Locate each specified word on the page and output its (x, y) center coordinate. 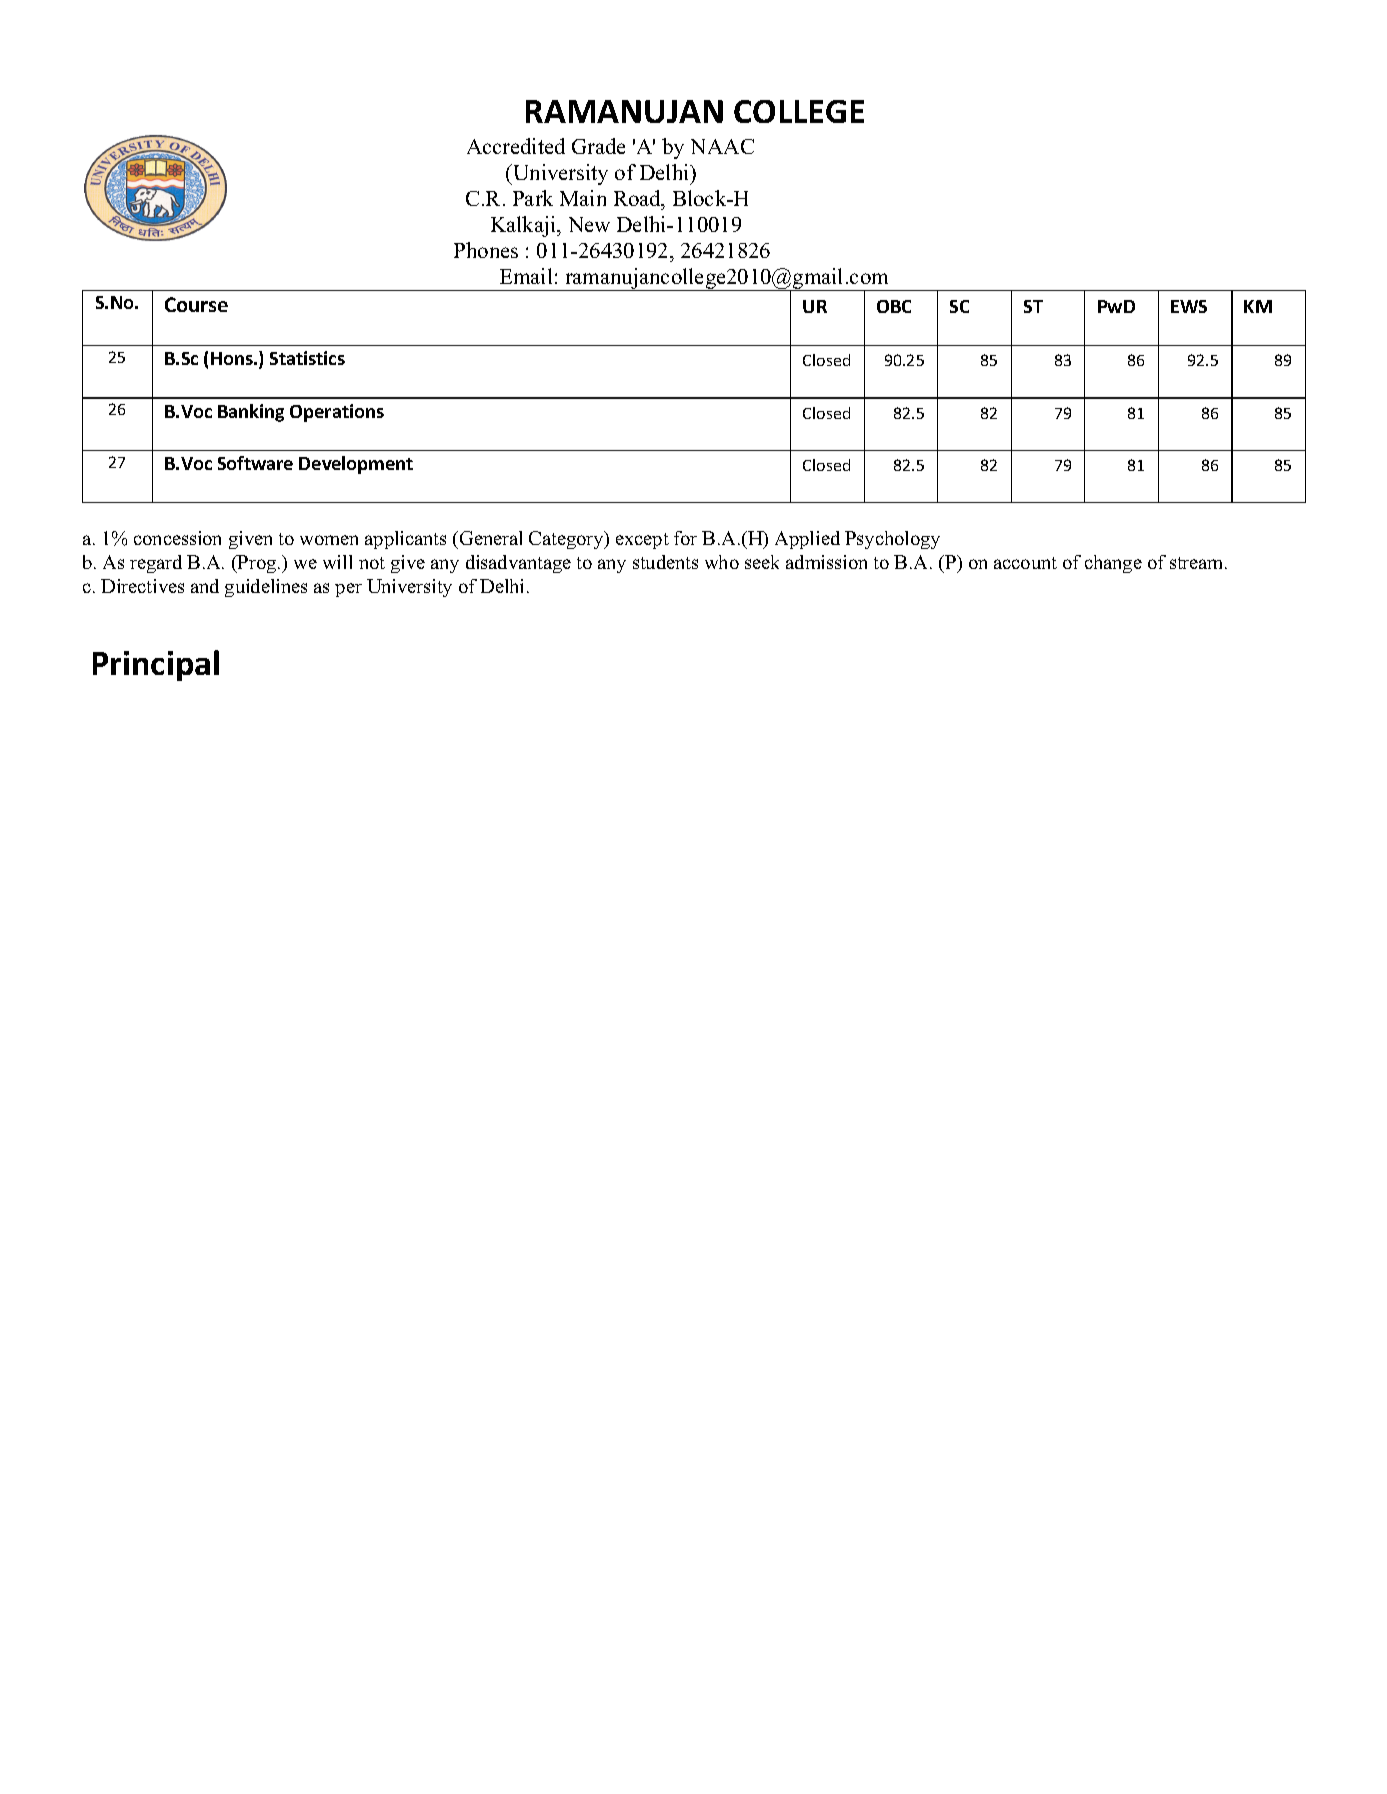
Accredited (516, 146)
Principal (156, 665)
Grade (598, 146)
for (685, 538)
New (589, 224)
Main (583, 198)
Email (526, 276)
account (1025, 563)
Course (196, 304)
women (329, 540)
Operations (337, 413)
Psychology (892, 540)
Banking (251, 413)
